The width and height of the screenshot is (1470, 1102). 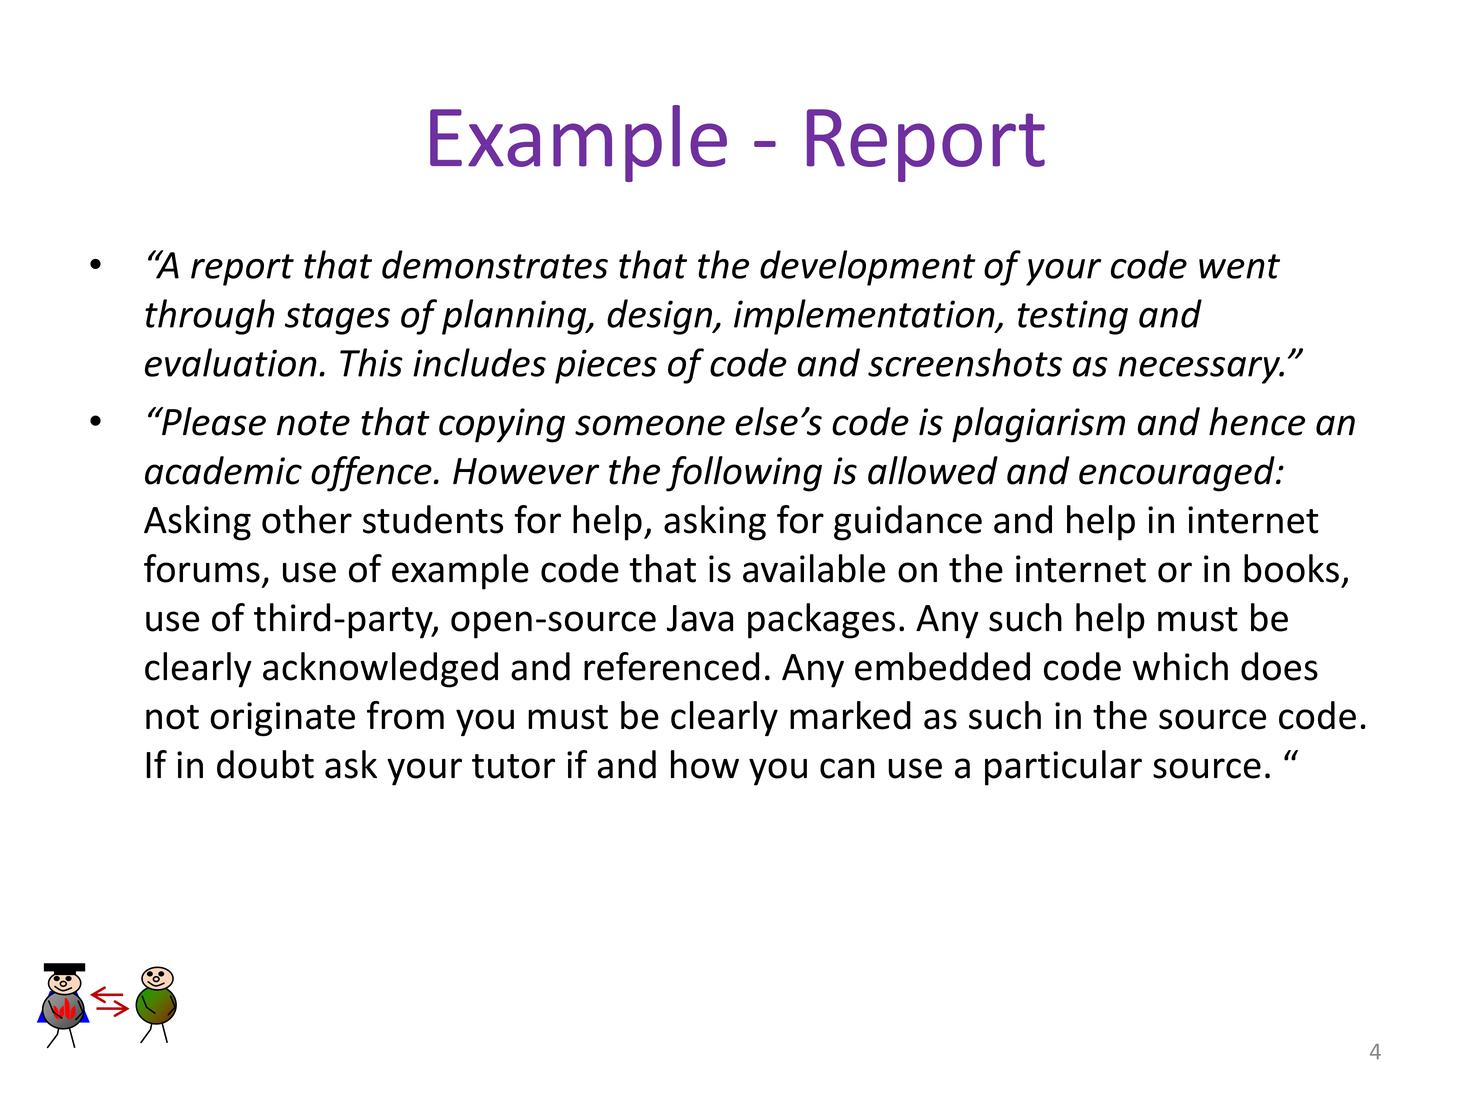 I want to click on encouraged, so click(x=1178, y=474).
